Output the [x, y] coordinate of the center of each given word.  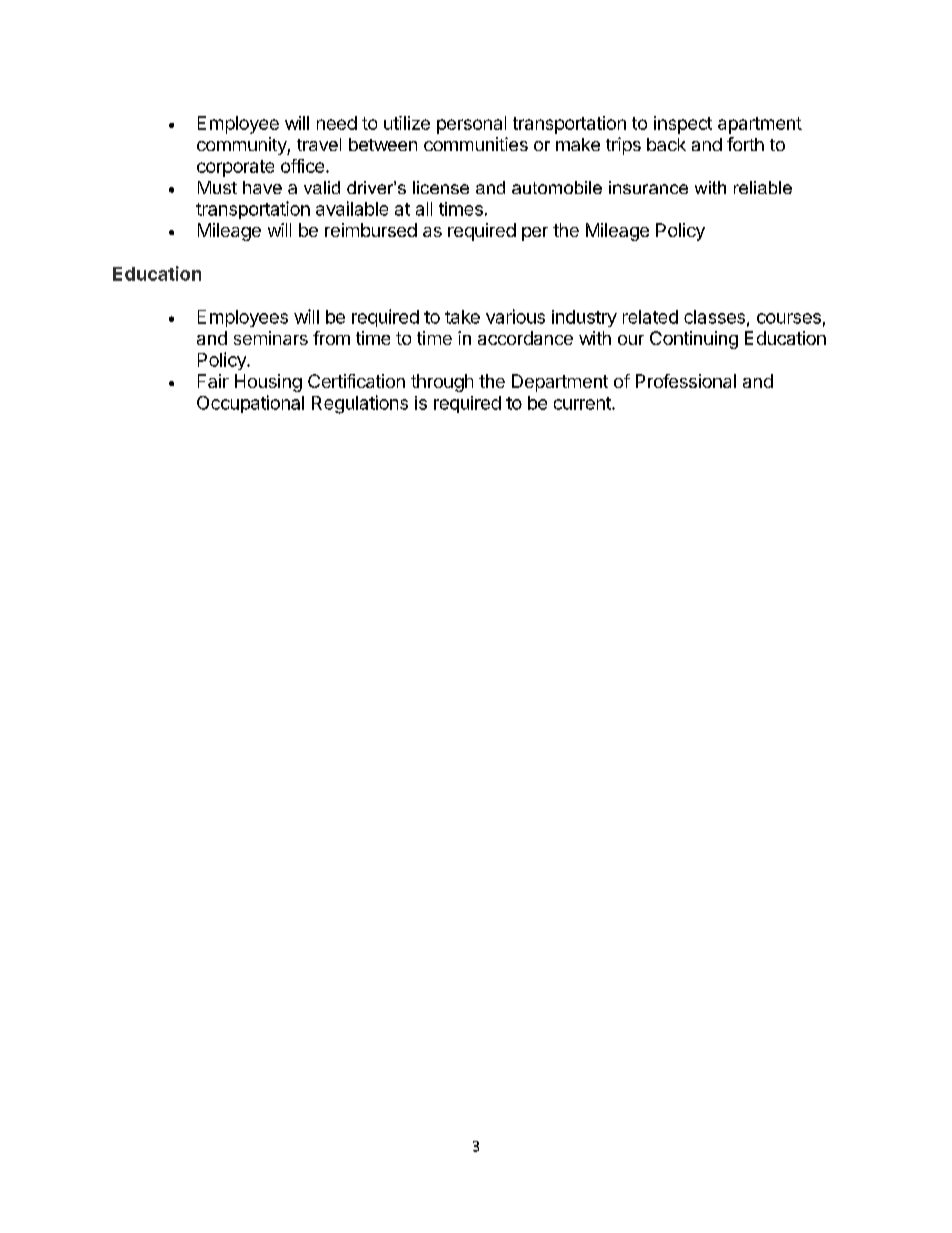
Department [560, 383]
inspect [683, 125]
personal [471, 125]
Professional [686, 381]
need [337, 123]
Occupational [250, 404]
